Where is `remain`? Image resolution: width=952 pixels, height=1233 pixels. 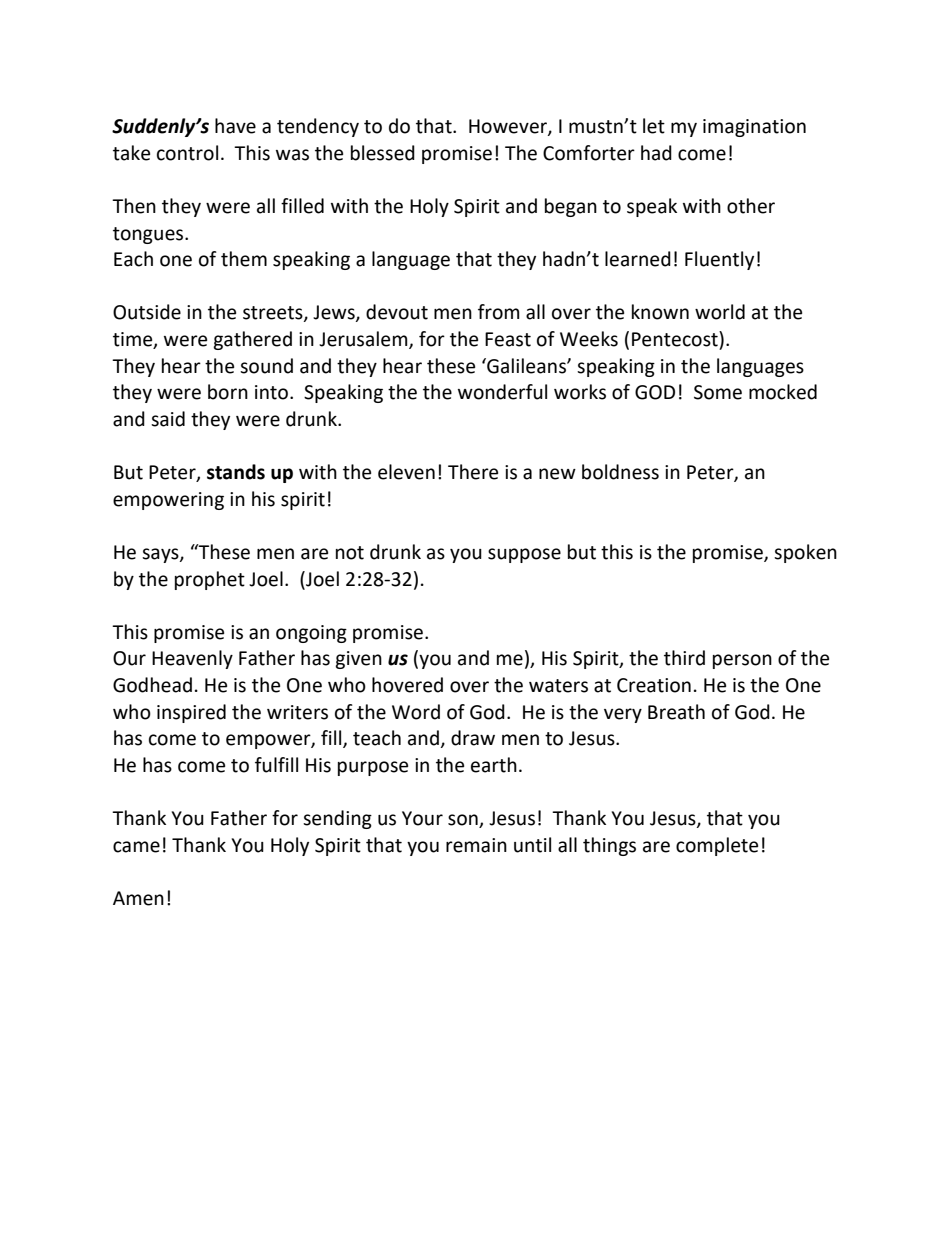
remain is located at coordinates (476, 845).
